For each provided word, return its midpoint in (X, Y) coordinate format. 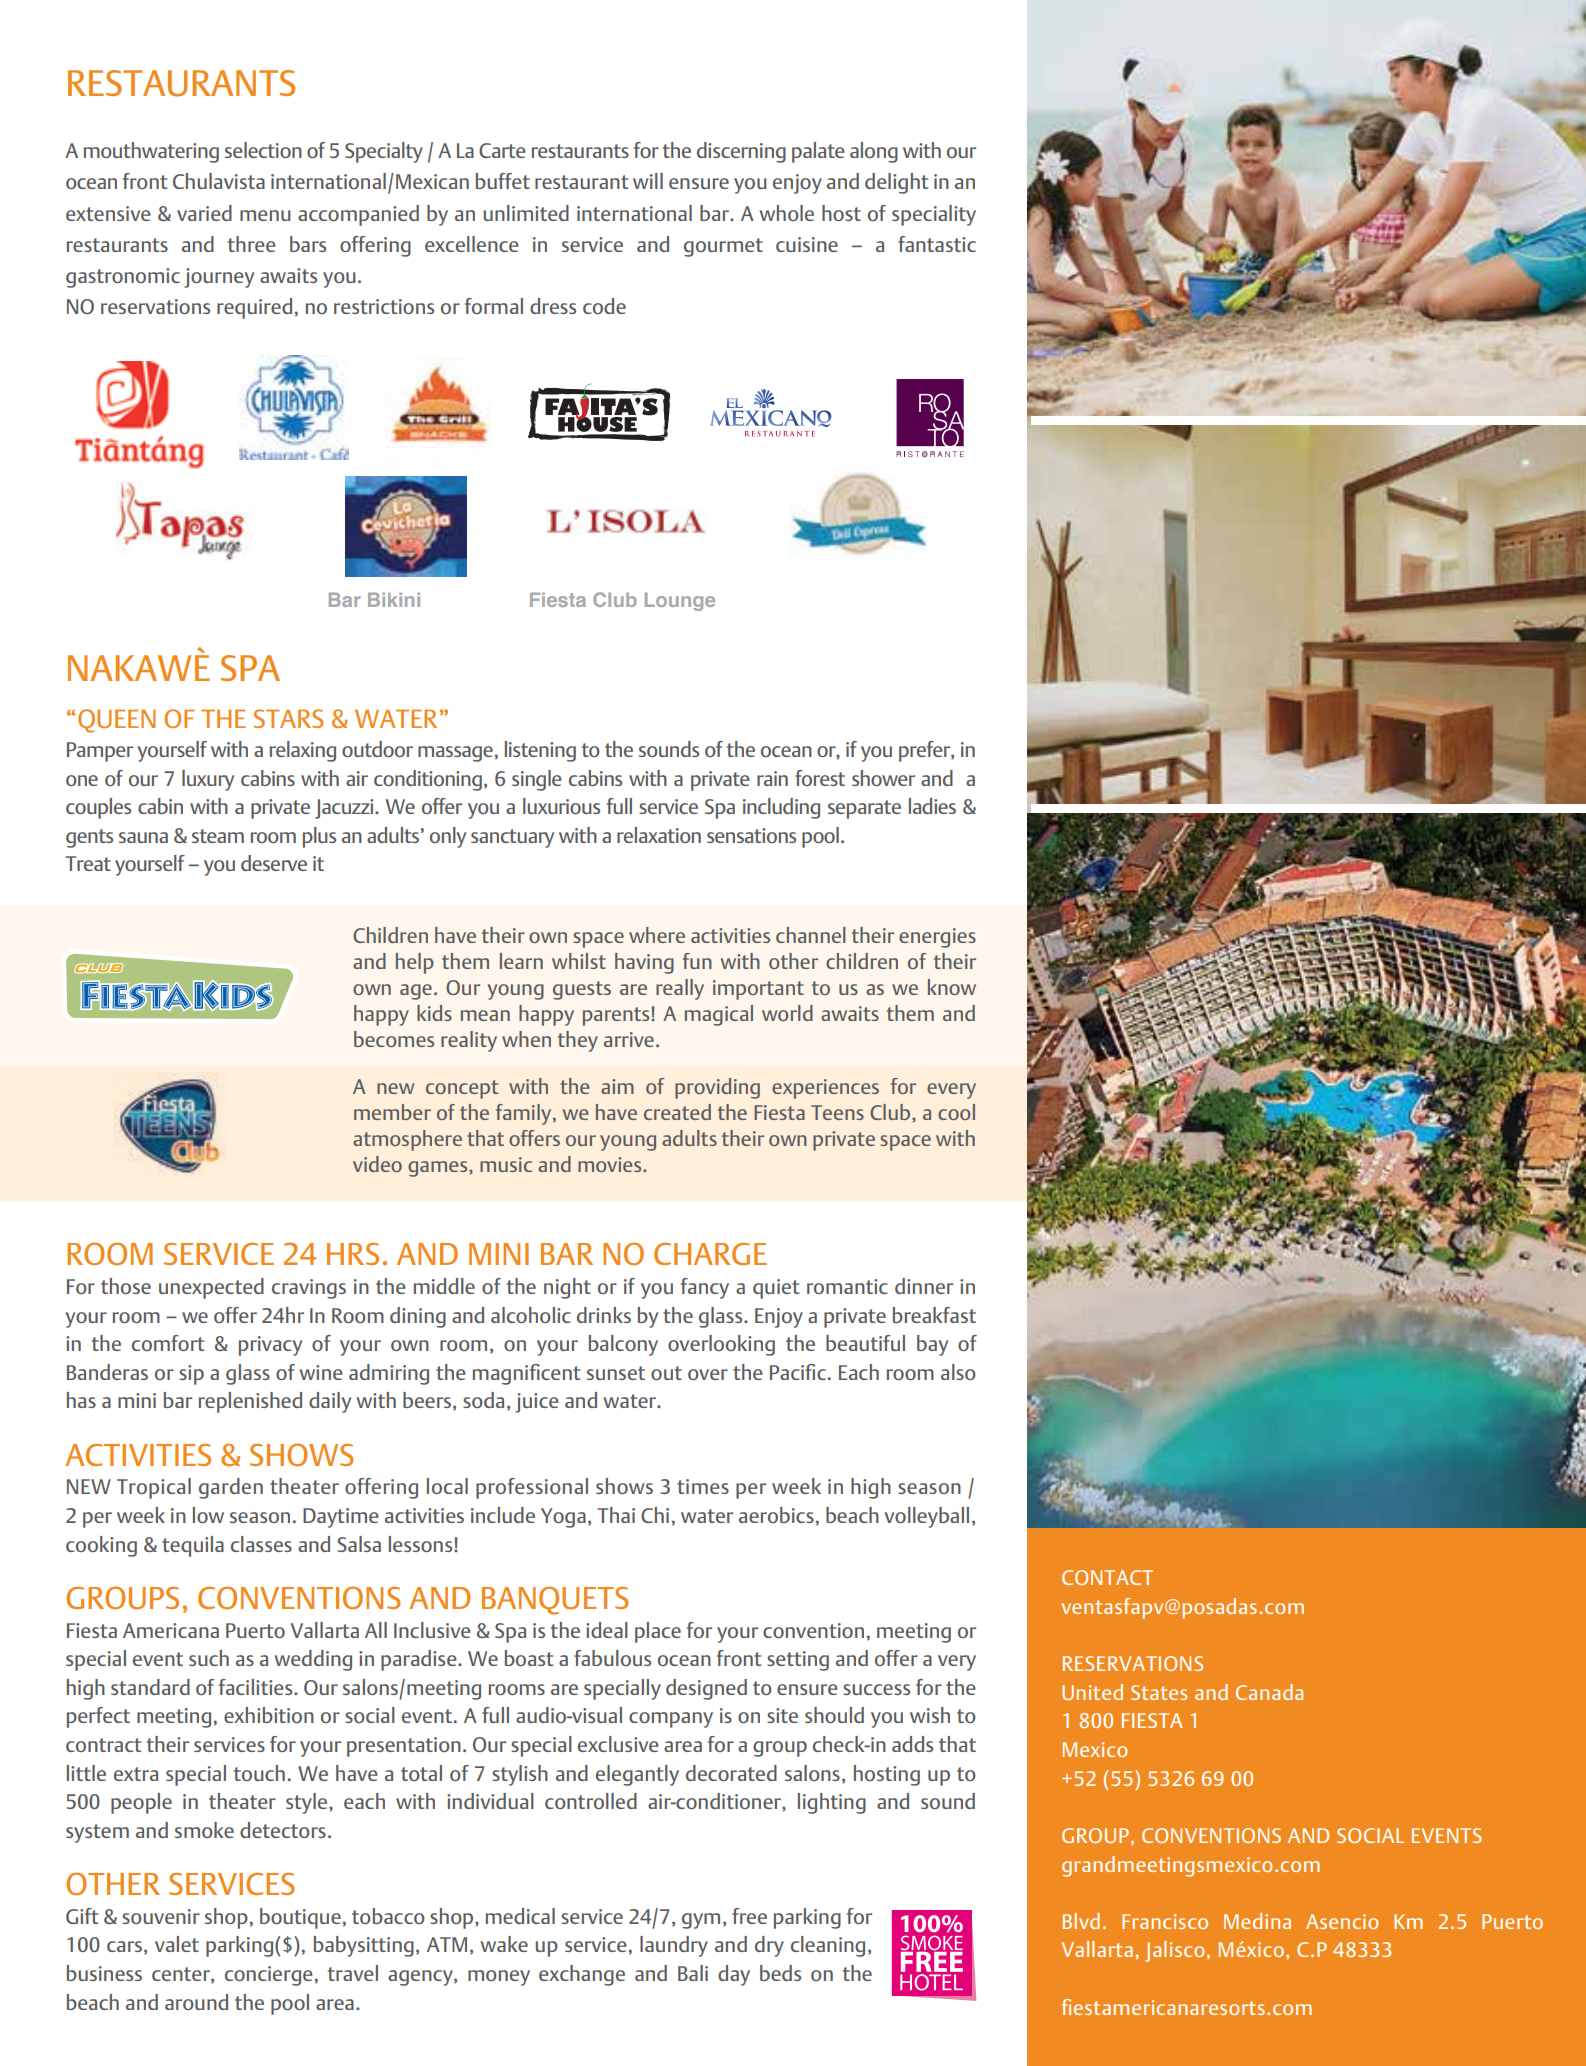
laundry (674, 1946)
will (648, 181)
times (703, 1486)
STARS (288, 718)
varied (204, 213)
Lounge (680, 602)
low (208, 1515)
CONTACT (1107, 1577)
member (392, 1112)
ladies (932, 806)
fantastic (937, 244)
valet (177, 1944)
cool (956, 1112)
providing (717, 1088)
